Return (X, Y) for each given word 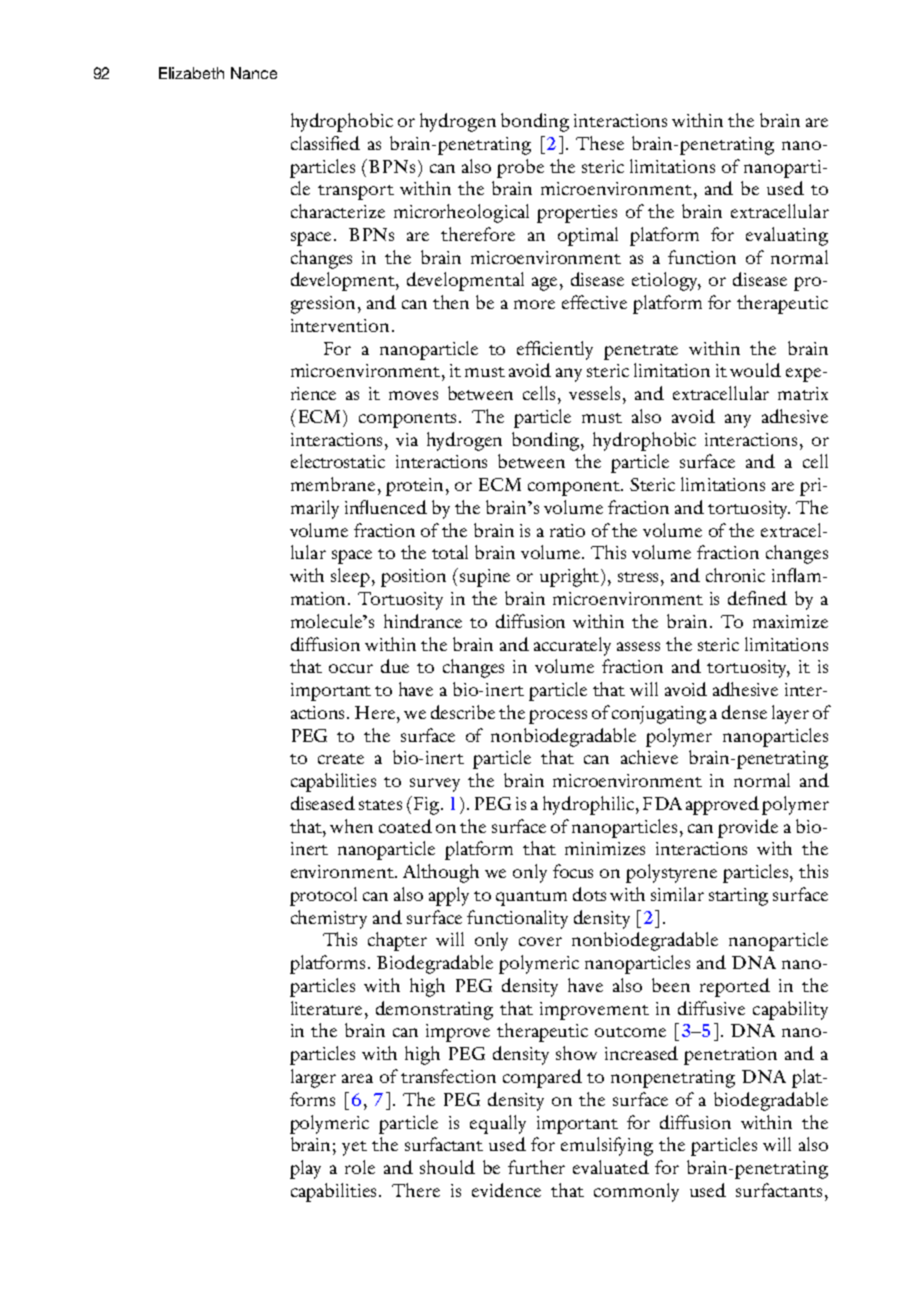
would (755, 370)
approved (722, 805)
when (351, 826)
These (600, 143)
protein (416, 487)
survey (435, 785)
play (305, 1169)
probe (520, 168)
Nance (254, 73)
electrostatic (338, 461)
